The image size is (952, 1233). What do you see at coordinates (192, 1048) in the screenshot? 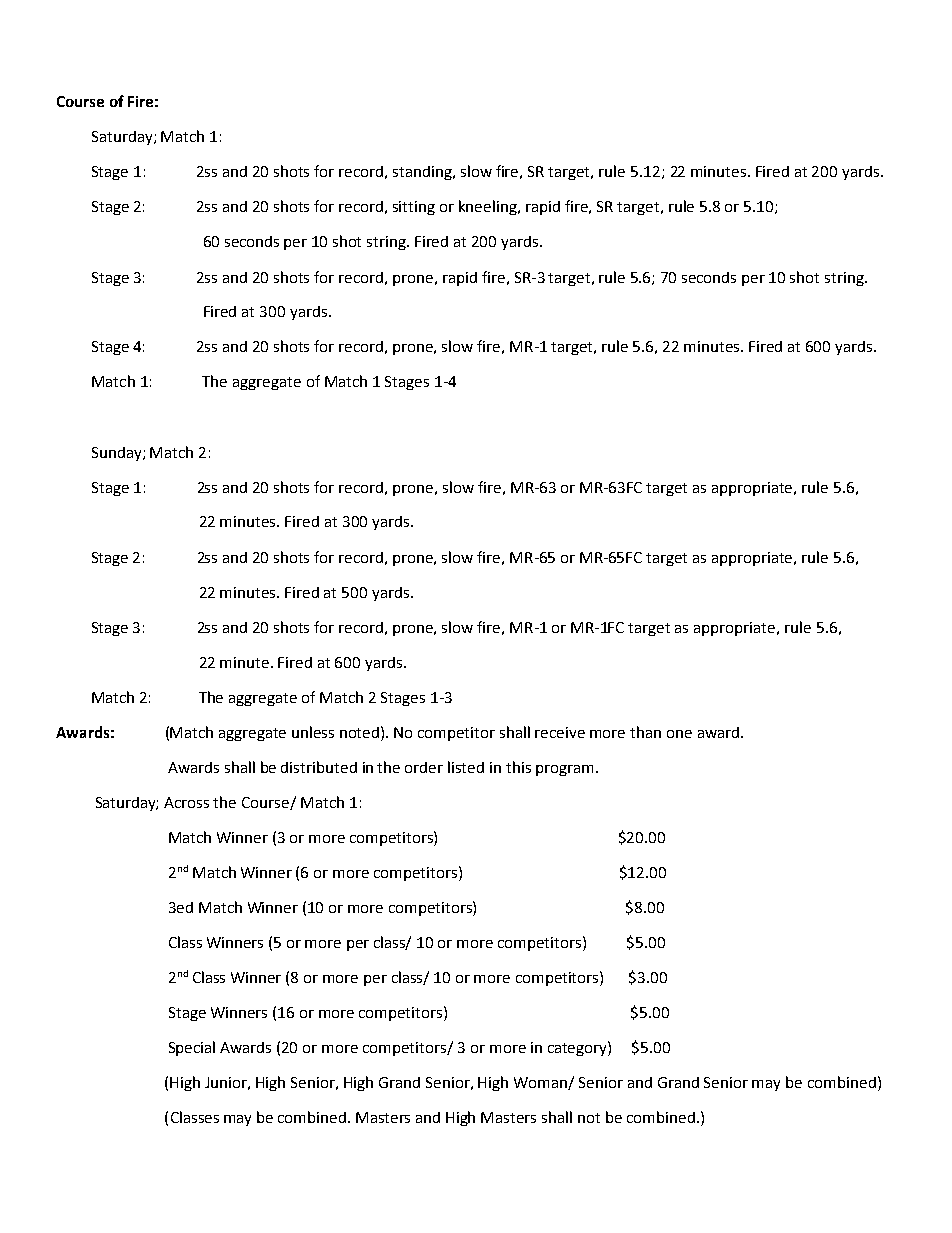
I see `Special` at bounding box center [192, 1048].
